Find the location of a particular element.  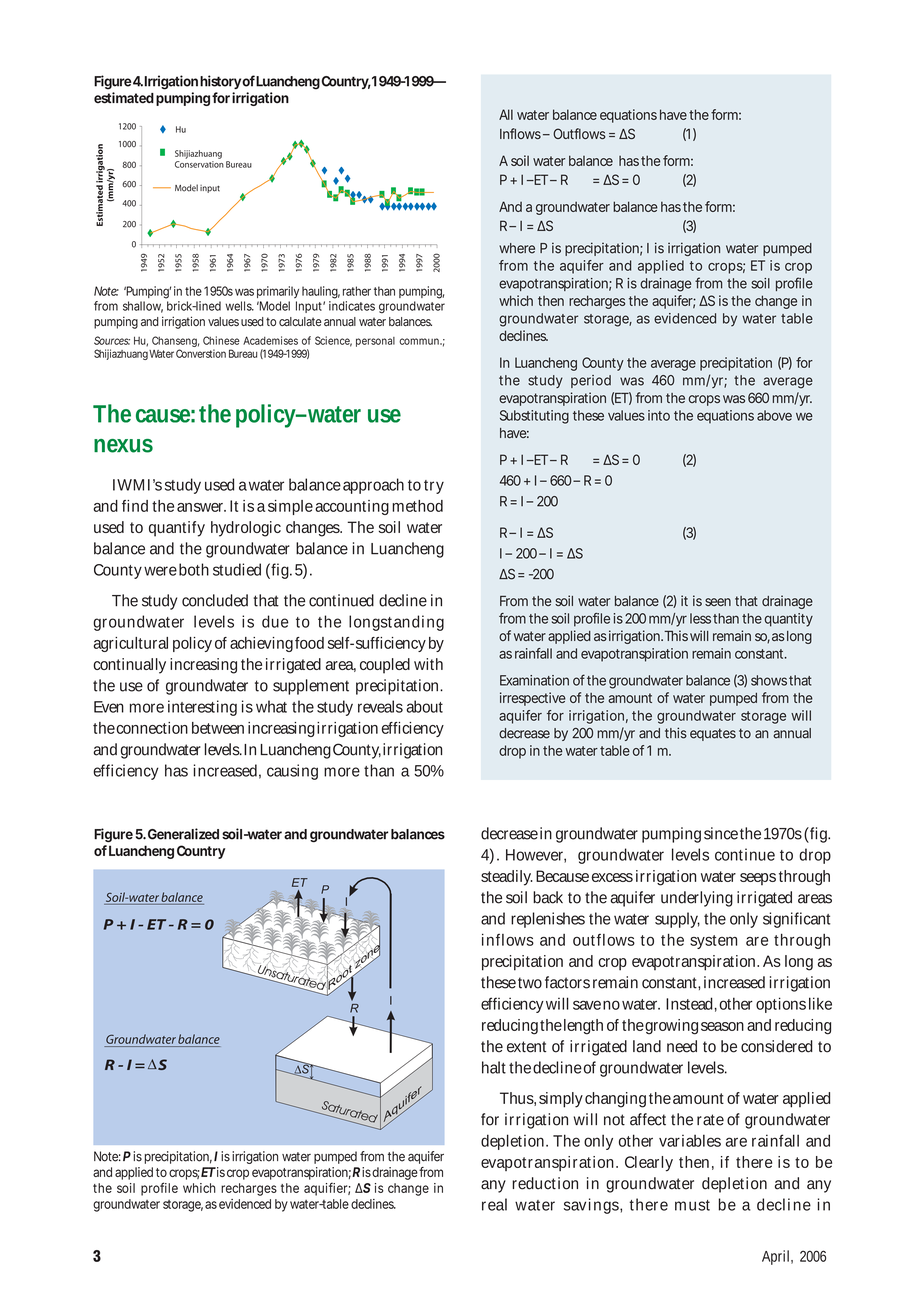

history is located at coordinates (220, 82).
